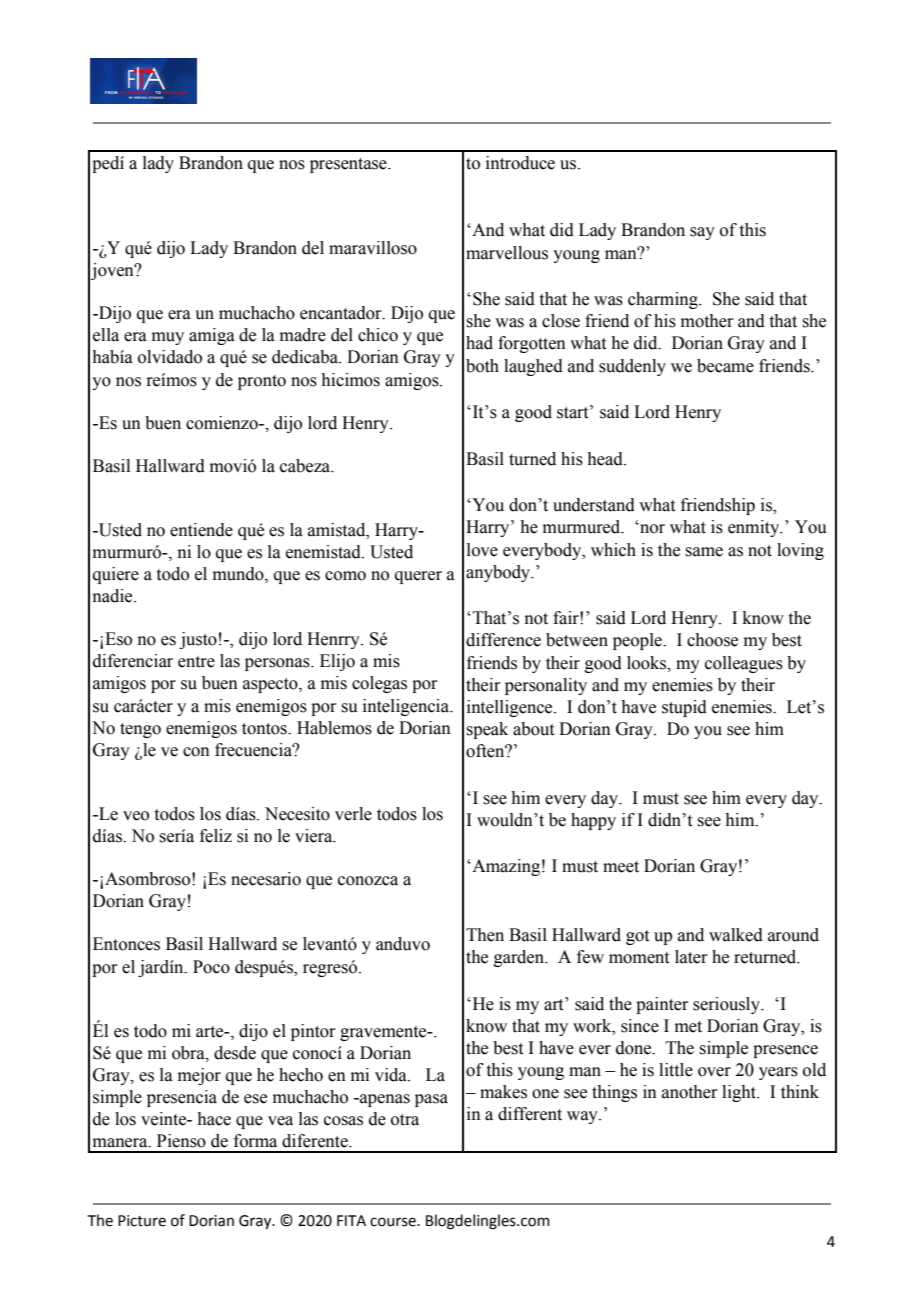 The width and height of the screenshot is (924, 1308). Describe the element at coordinates (755, 528) in the screenshot. I see `enmity` at that location.
